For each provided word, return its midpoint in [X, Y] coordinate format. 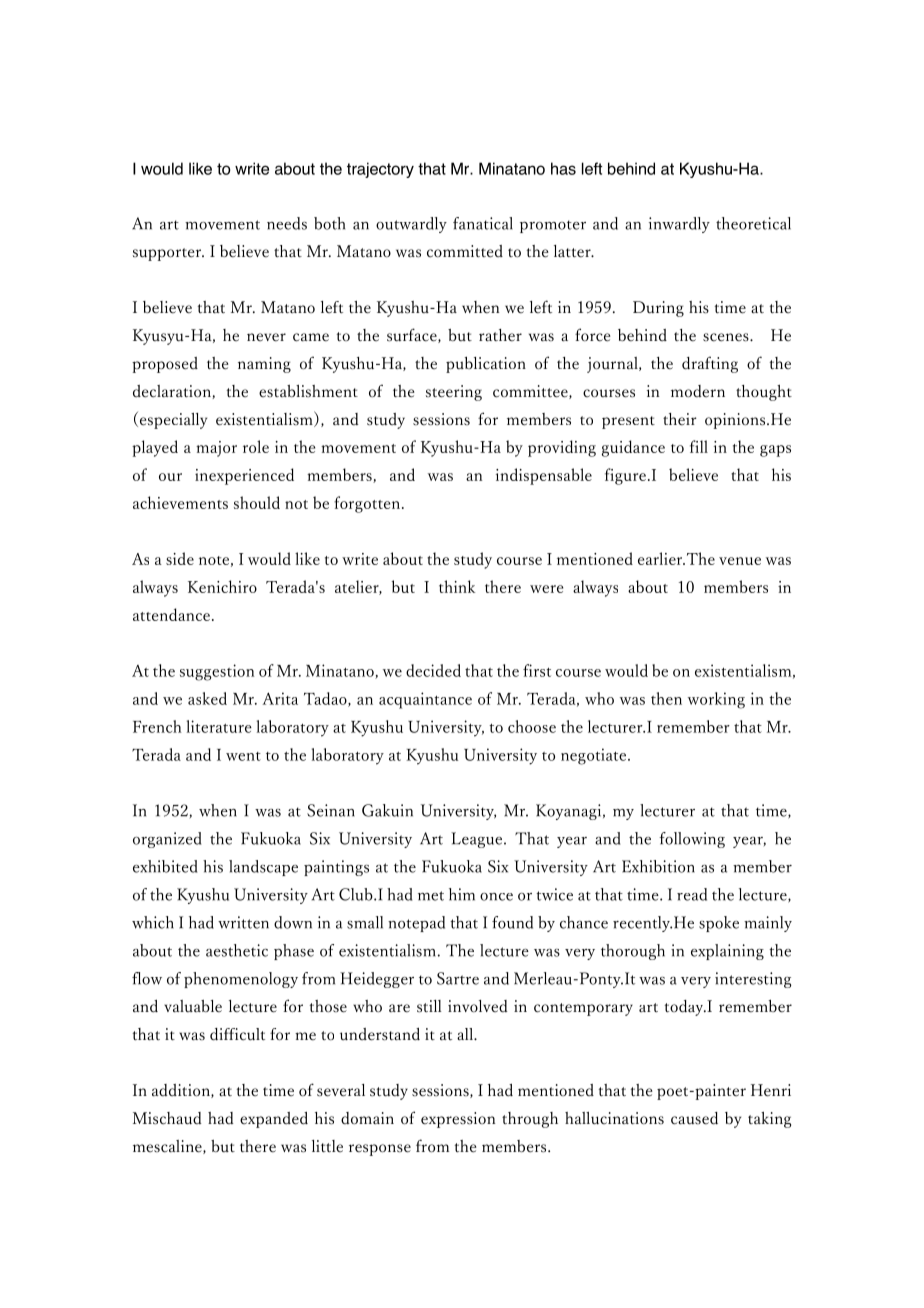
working [716, 700]
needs [287, 223]
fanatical [483, 223]
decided [433, 670]
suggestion [217, 672]
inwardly [679, 225]
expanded [274, 1120]
